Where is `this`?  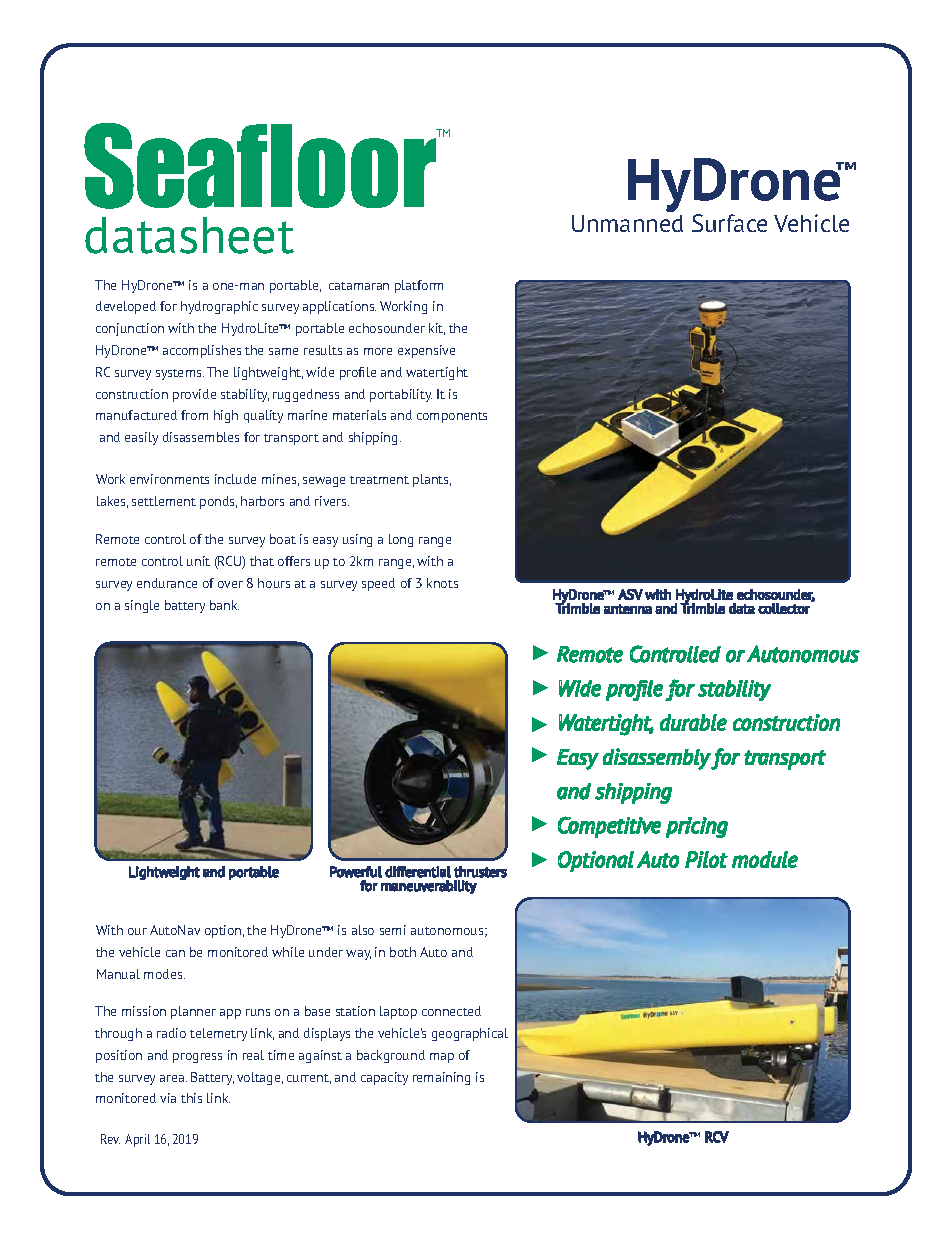
this is located at coordinates (191, 1098).
